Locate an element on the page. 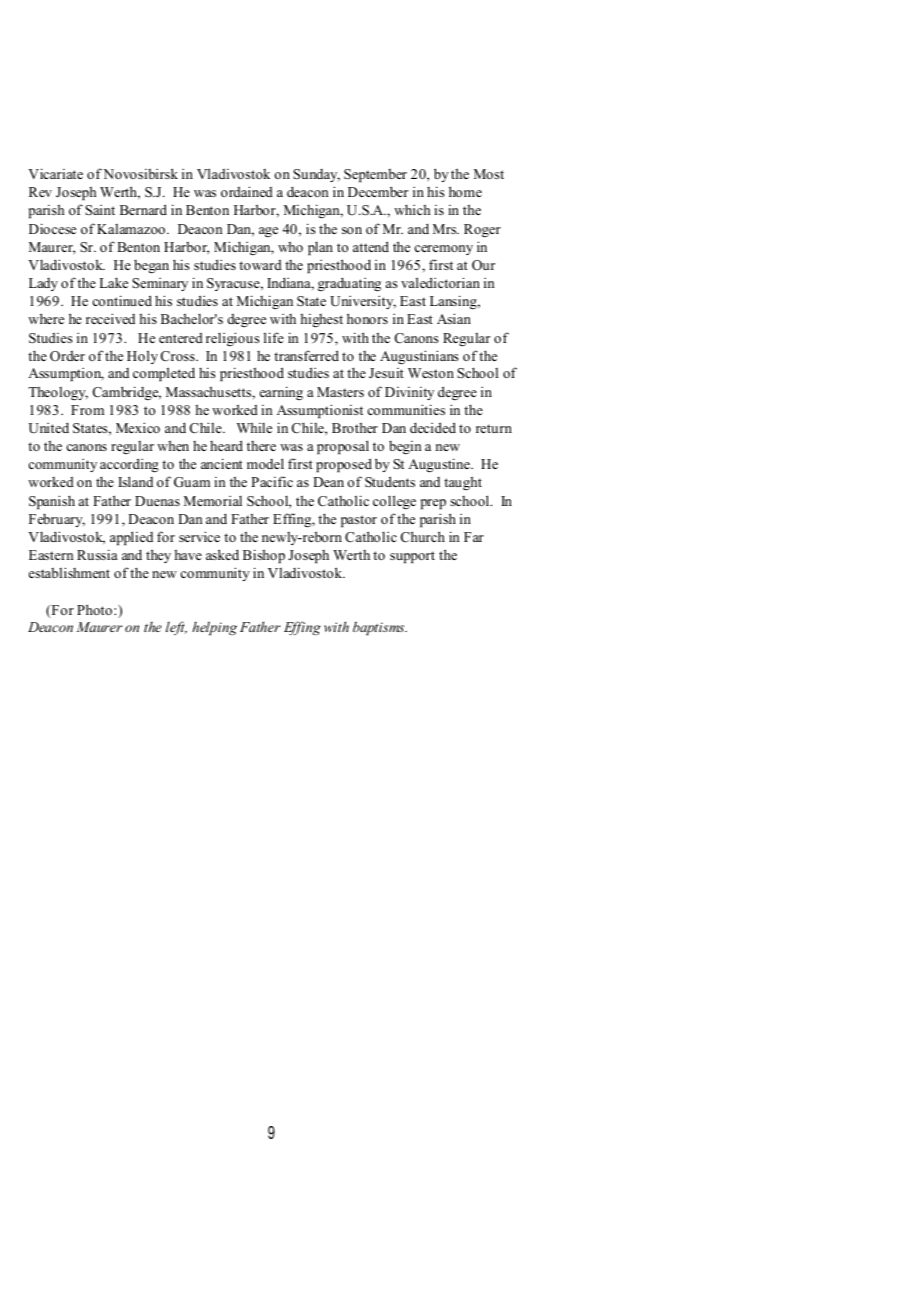 The height and width of the document is (1308, 924). From is located at coordinates (87, 410).
